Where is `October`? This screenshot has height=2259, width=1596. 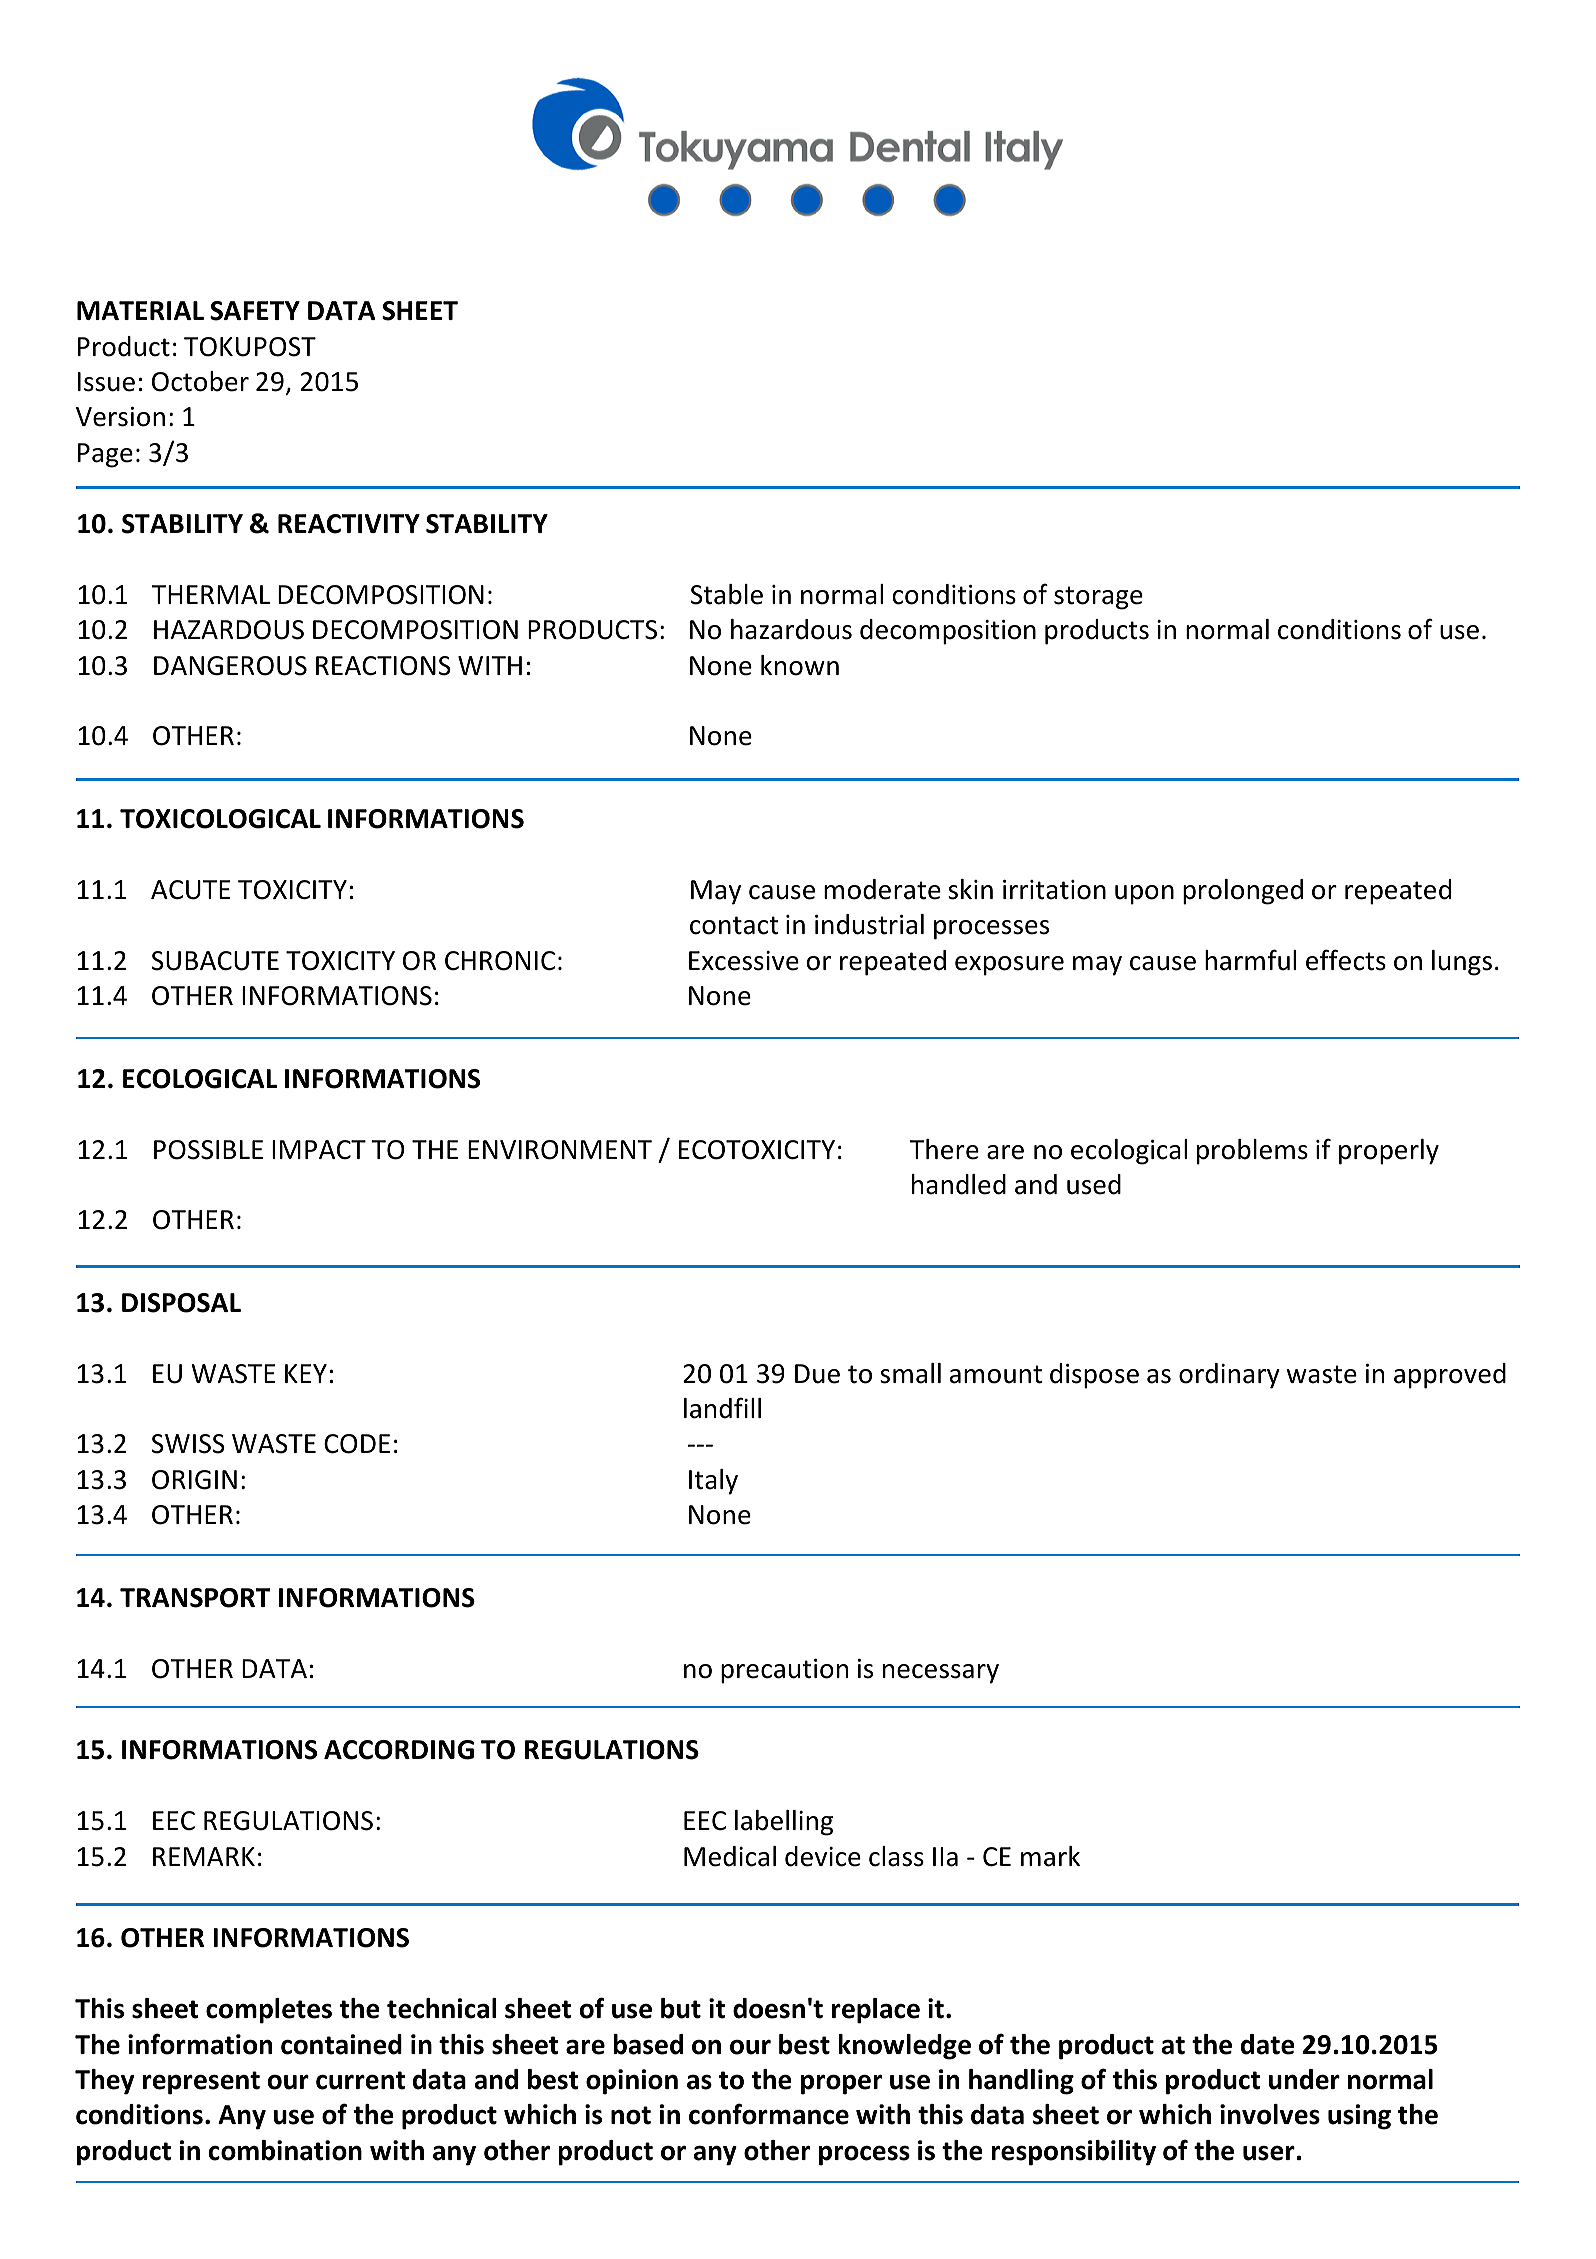 October is located at coordinates (200, 381).
